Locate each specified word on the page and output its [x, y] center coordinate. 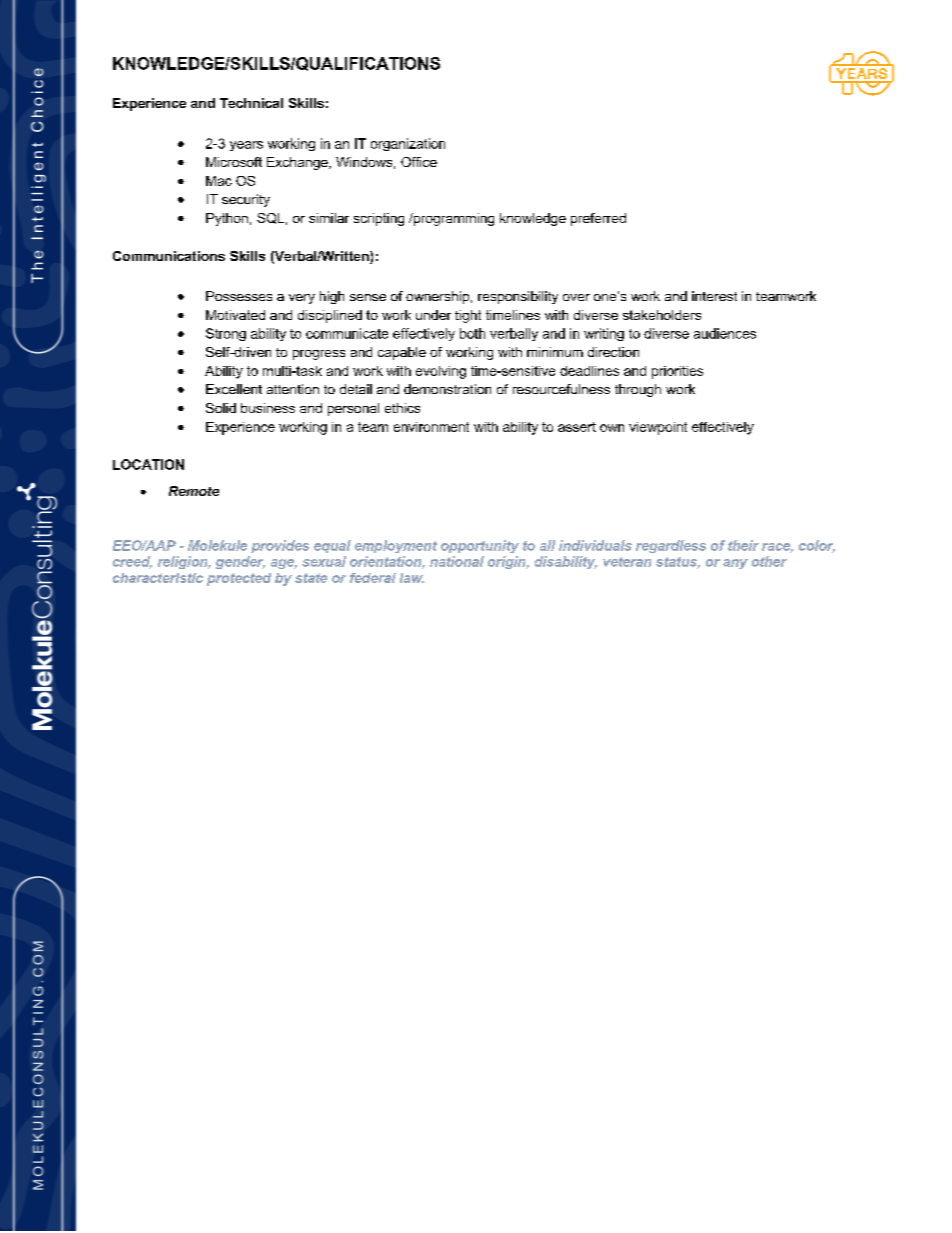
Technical [251, 103]
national [457, 561]
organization [408, 144]
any [735, 564]
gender [240, 562]
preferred [598, 219]
